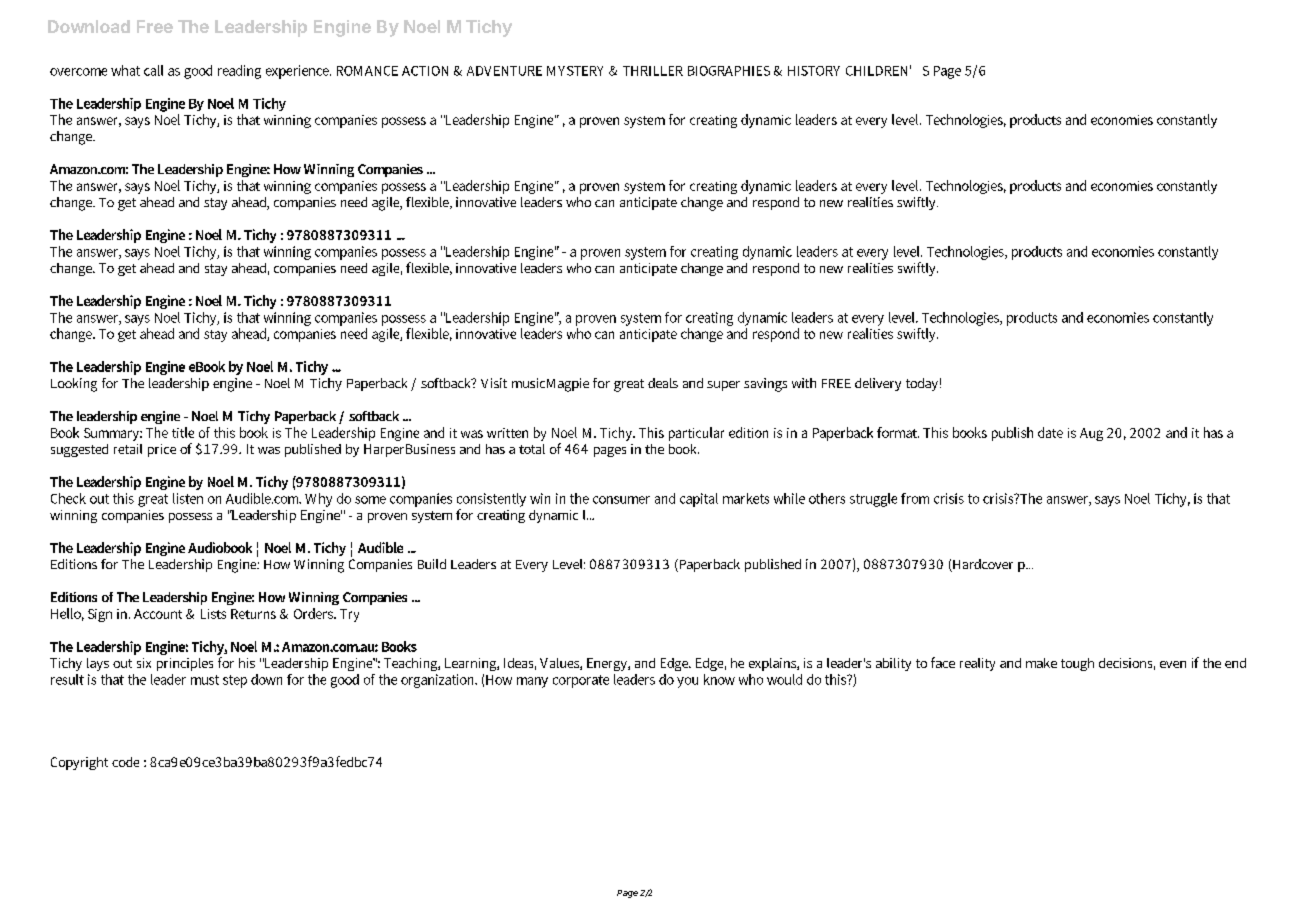 This document has height=924, width=1308. Describe the element at coordinates (183, 432) in the document. I see `title` at that location.
